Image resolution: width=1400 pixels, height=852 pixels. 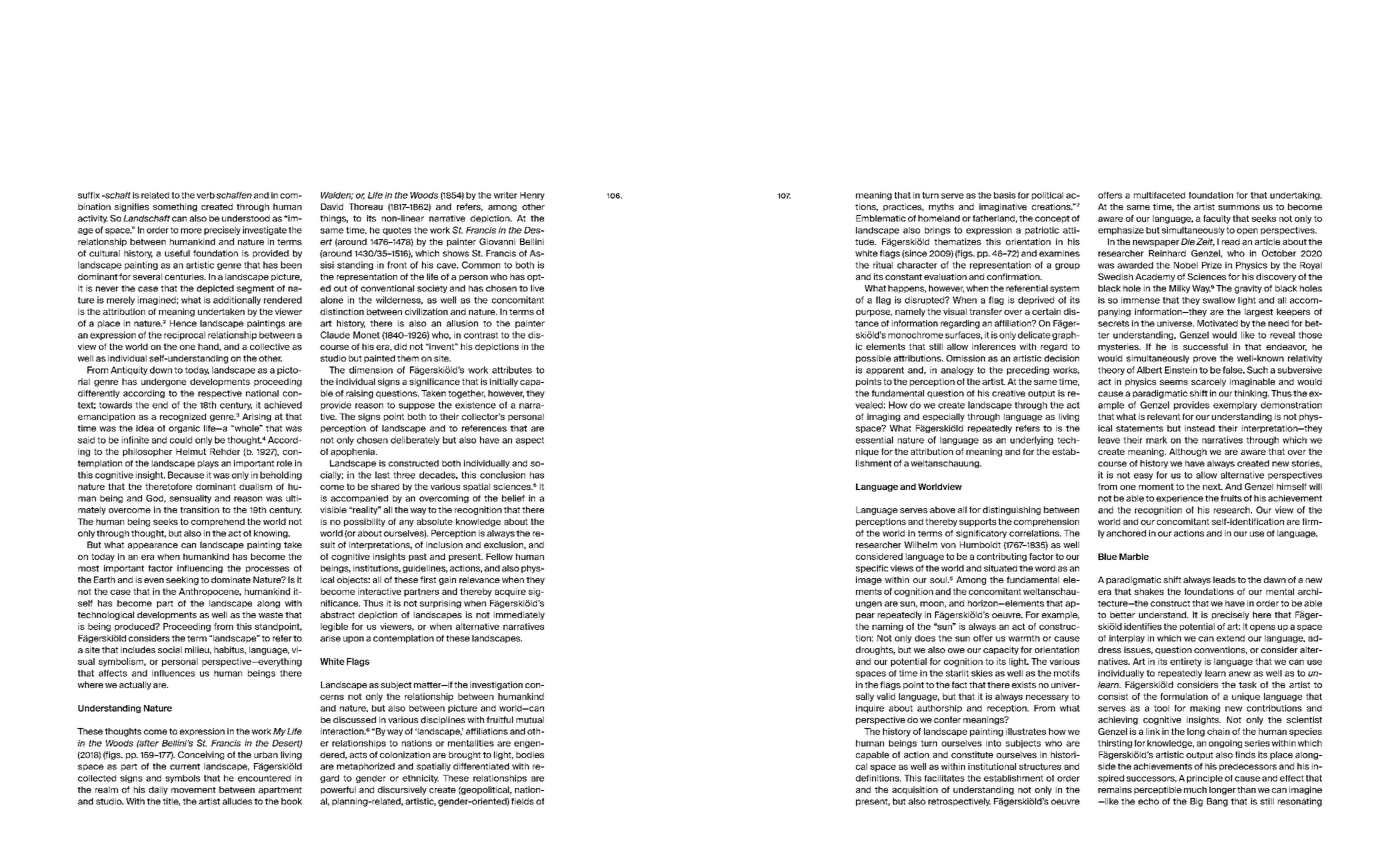 What do you see at coordinates (1186, 662) in the page?
I see `entirety` at bounding box center [1186, 662].
